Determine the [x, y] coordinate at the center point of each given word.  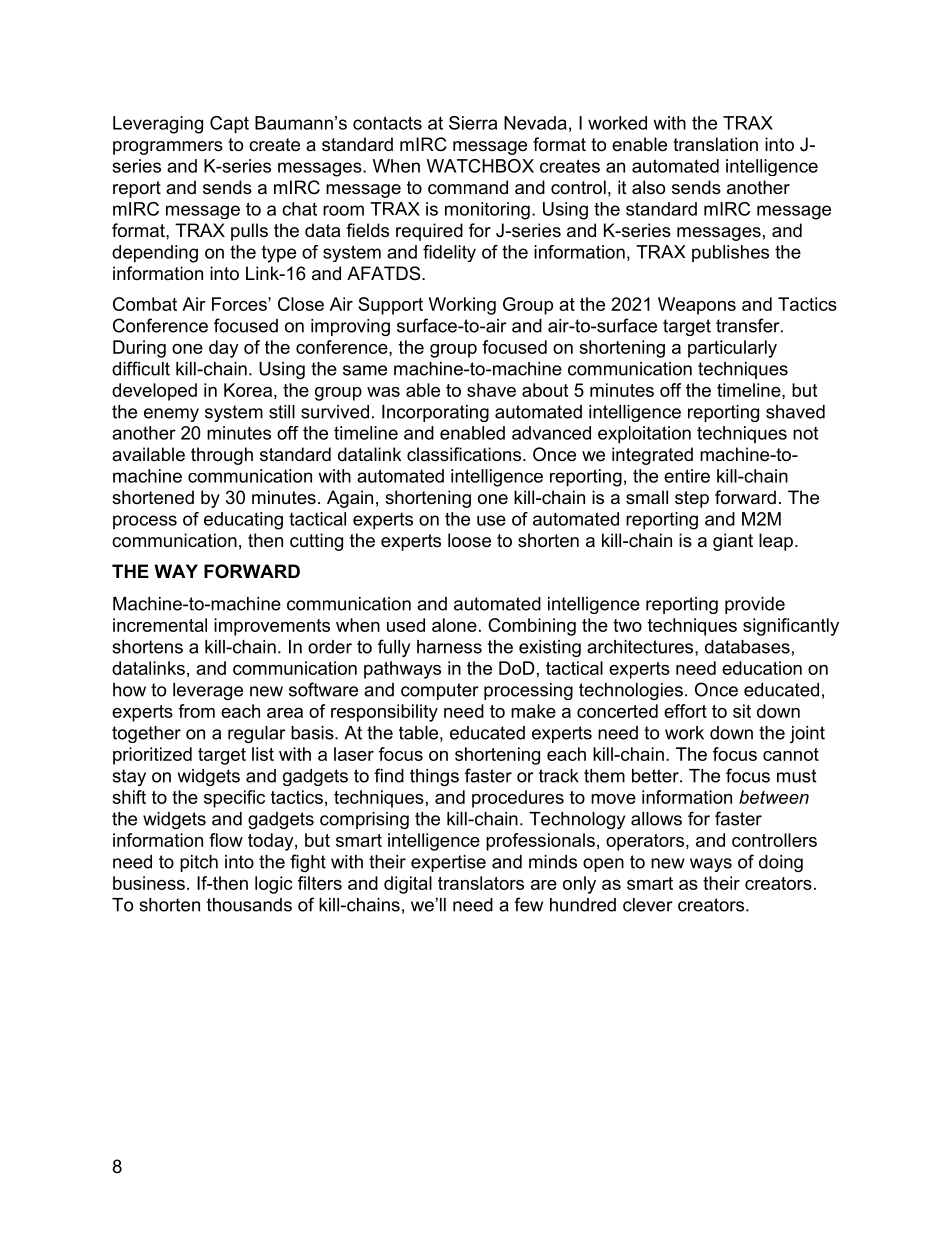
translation [715, 144]
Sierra [473, 123]
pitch [199, 863]
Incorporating [435, 413]
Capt [229, 125]
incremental [160, 625]
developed [154, 392]
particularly [732, 349]
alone [454, 625]
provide [755, 605]
